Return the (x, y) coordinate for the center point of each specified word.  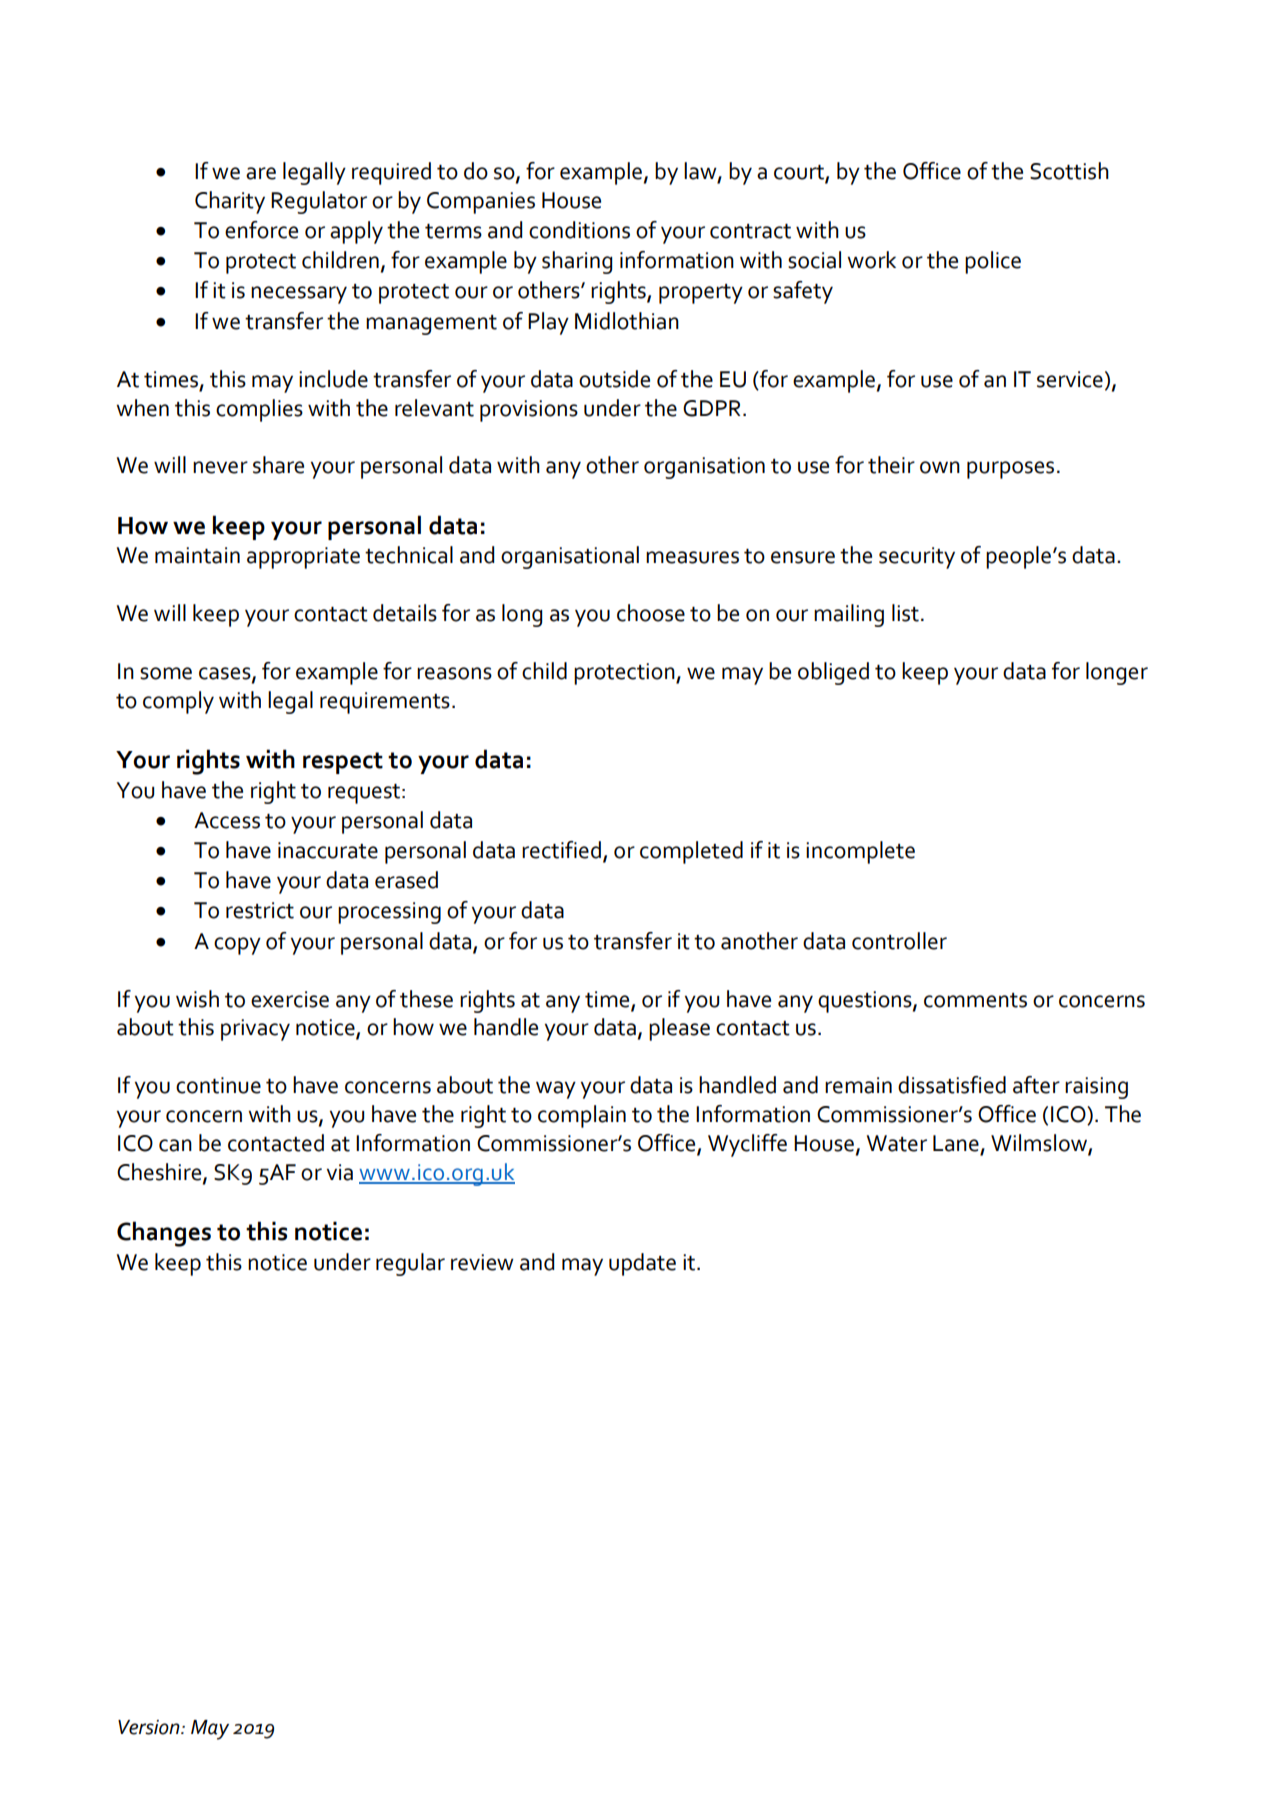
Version (150, 1727)
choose (651, 613)
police (993, 262)
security (917, 558)
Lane (957, 1144)
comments (975, 1000)
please (679, 1029)
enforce (261, 230)
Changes (164, 1234)
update (642, 1264)
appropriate (303, 558)
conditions (579, 230)
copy (237, 946)
